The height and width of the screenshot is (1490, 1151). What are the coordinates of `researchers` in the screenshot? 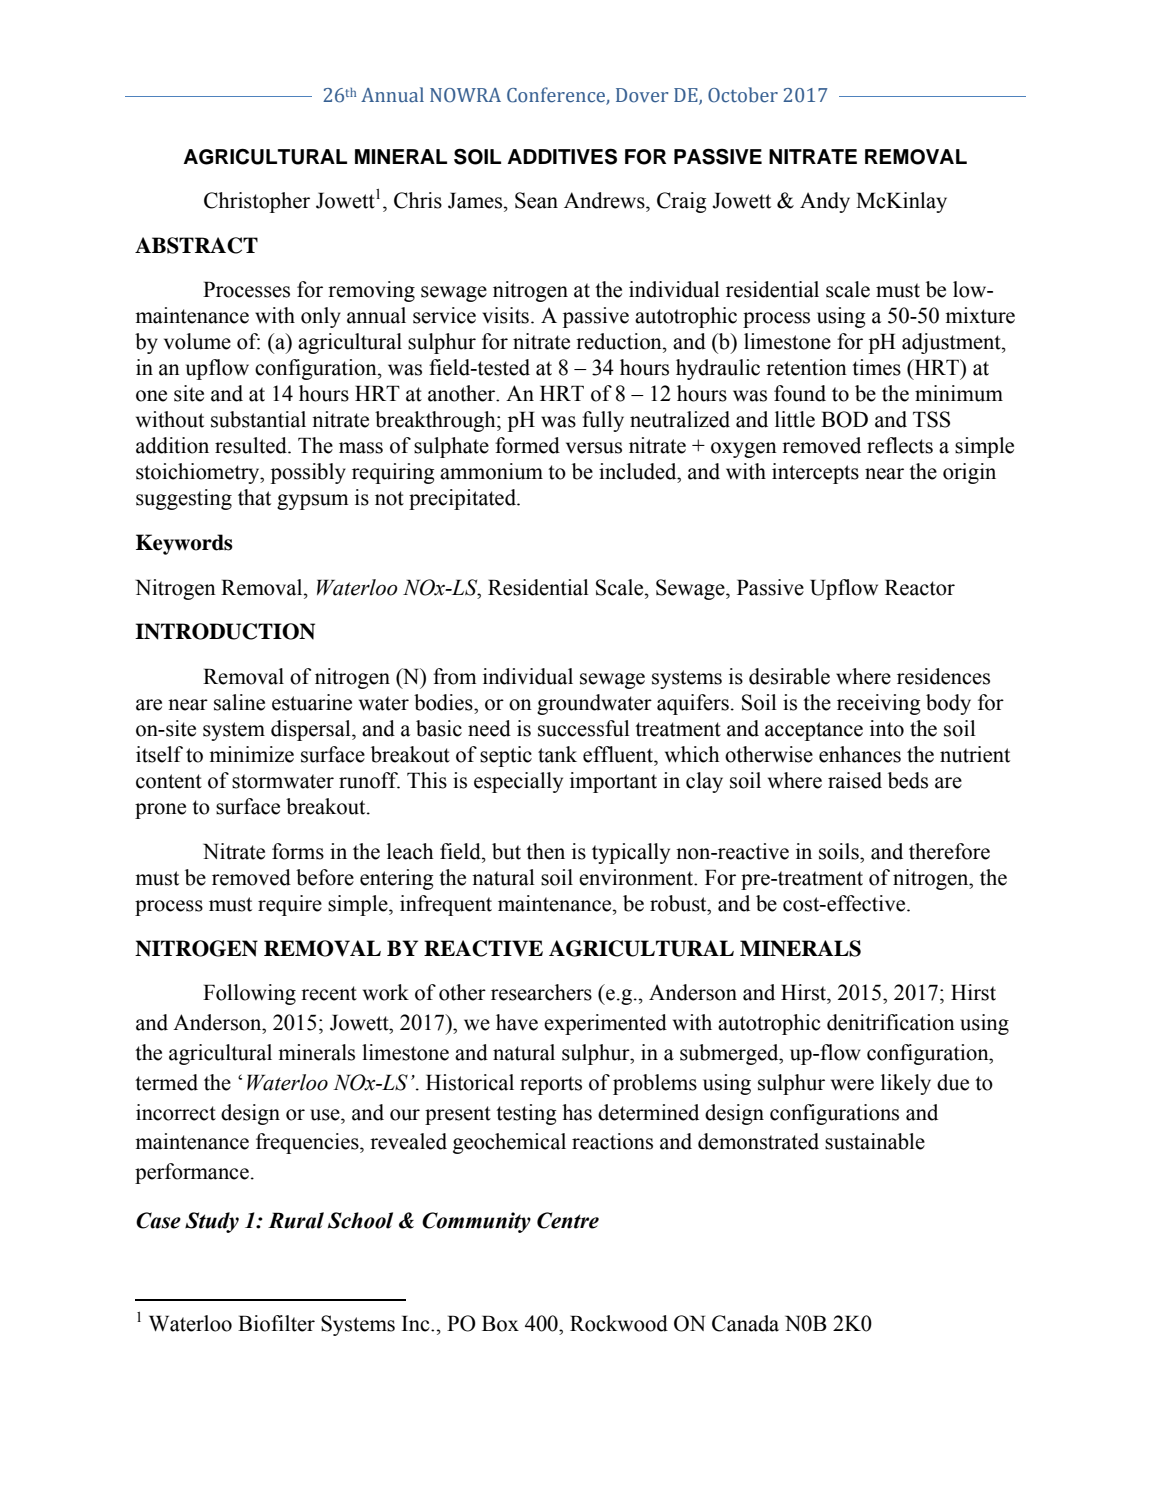 It's located at (541, 992).
